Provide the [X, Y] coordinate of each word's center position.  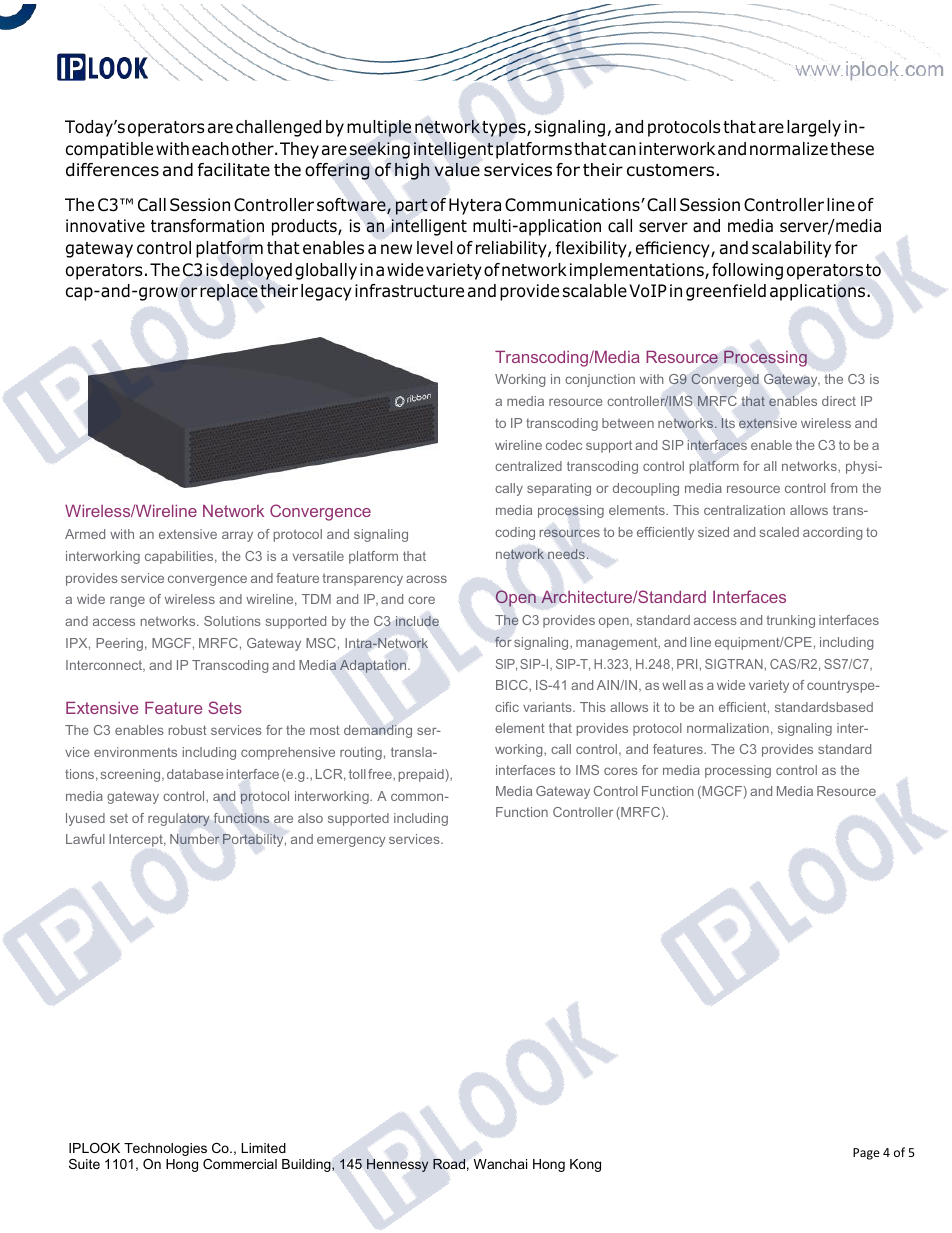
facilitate [234, 170]
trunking [790, 621]
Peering [119, 644]
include [417, 621]
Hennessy [397, 1165]
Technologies [165, 1149]
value [457, 169]
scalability [791, 249]
